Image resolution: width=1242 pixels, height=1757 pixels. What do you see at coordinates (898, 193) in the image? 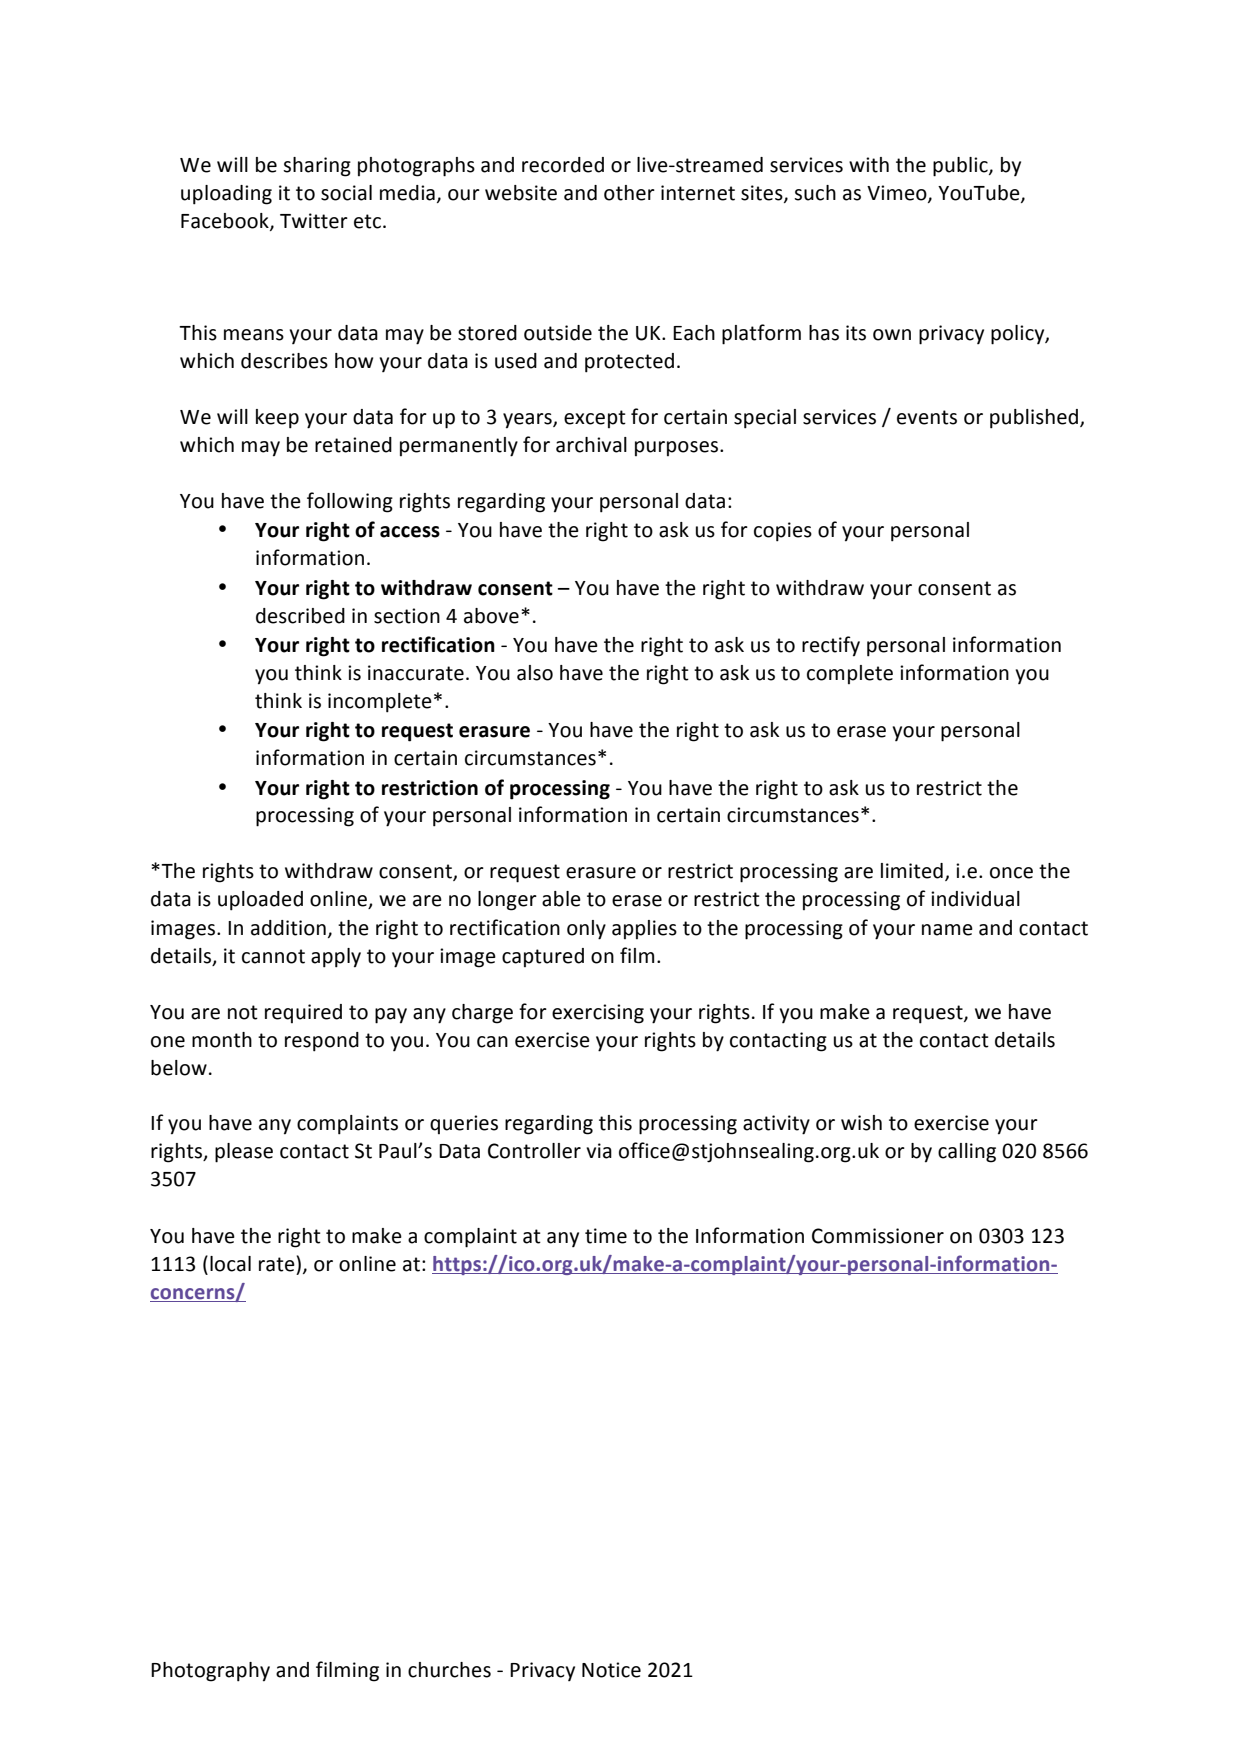
I see `Vimeo` at bounding box center [898, 193].
